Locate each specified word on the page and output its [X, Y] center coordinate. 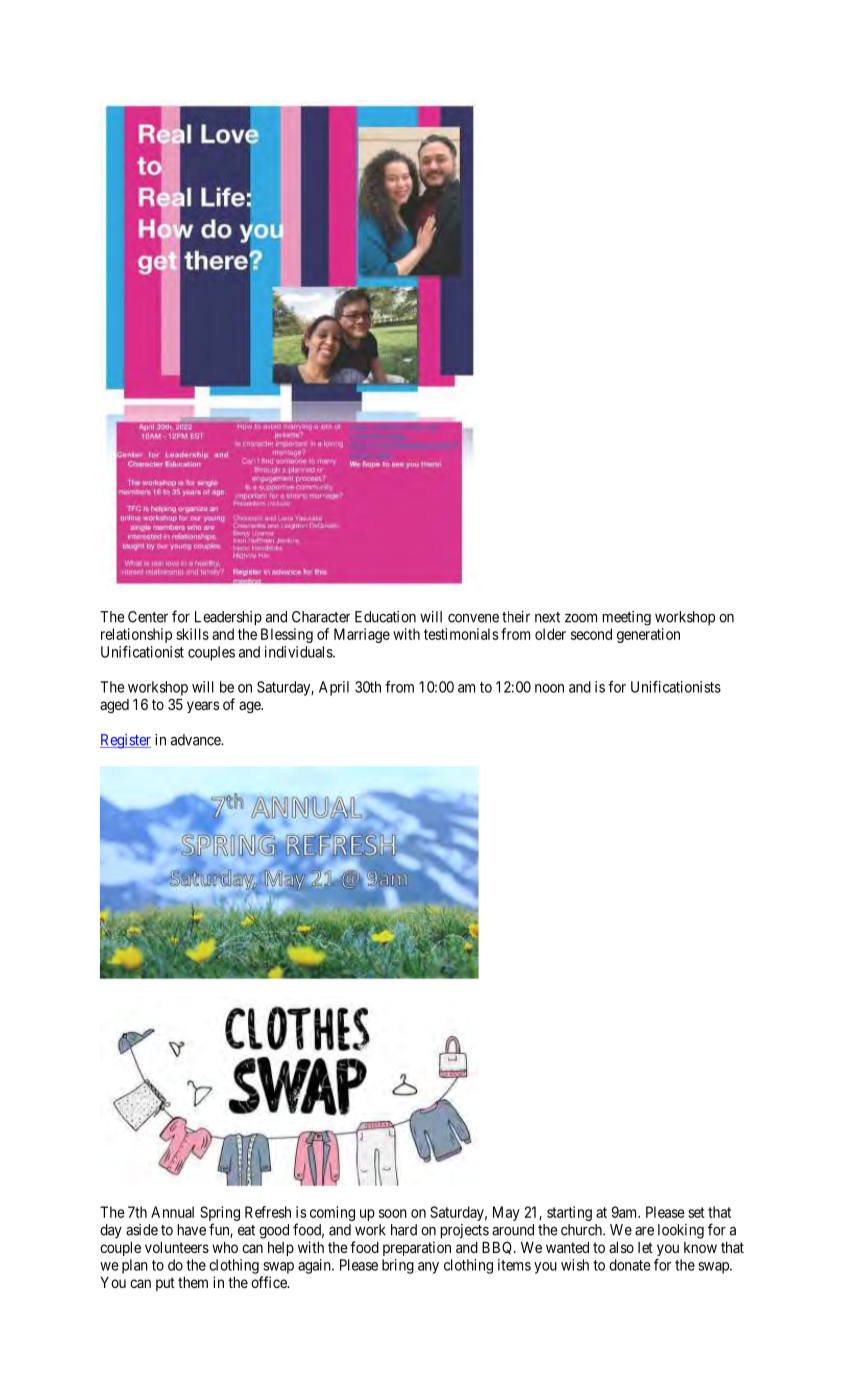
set [696, 1212]
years [203, 707]
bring [398, 1266]
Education [385, 617]
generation [648, 635]
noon [549, 688]
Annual [172, 1212]
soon [393, 1213]
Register [125, 741]
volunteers [177, 1247]
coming [332, 1213]
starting [569, 1213]
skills [192, 634]
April [334, 688]
